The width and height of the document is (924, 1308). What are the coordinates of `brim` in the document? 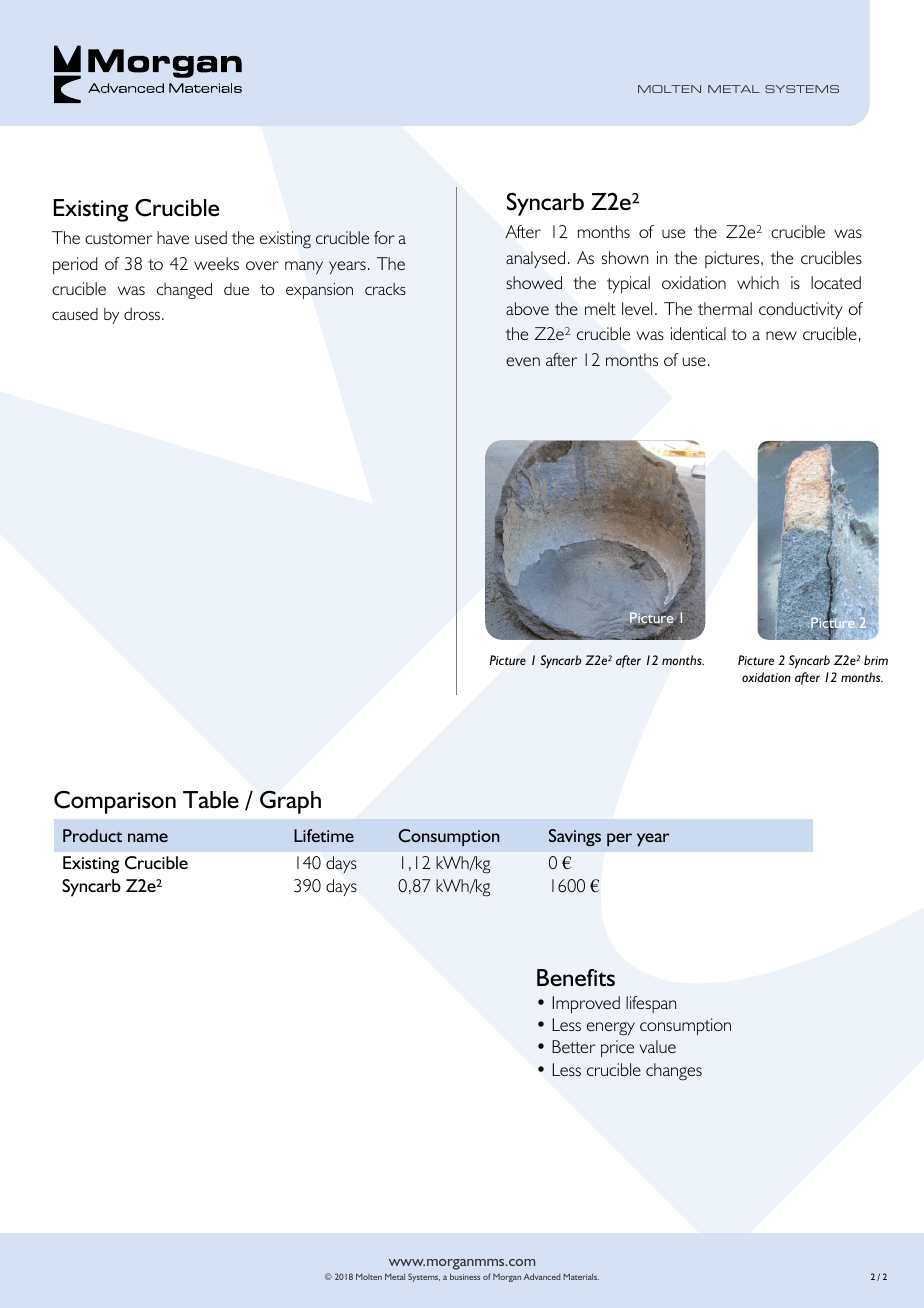 It's located at (876, 660).
